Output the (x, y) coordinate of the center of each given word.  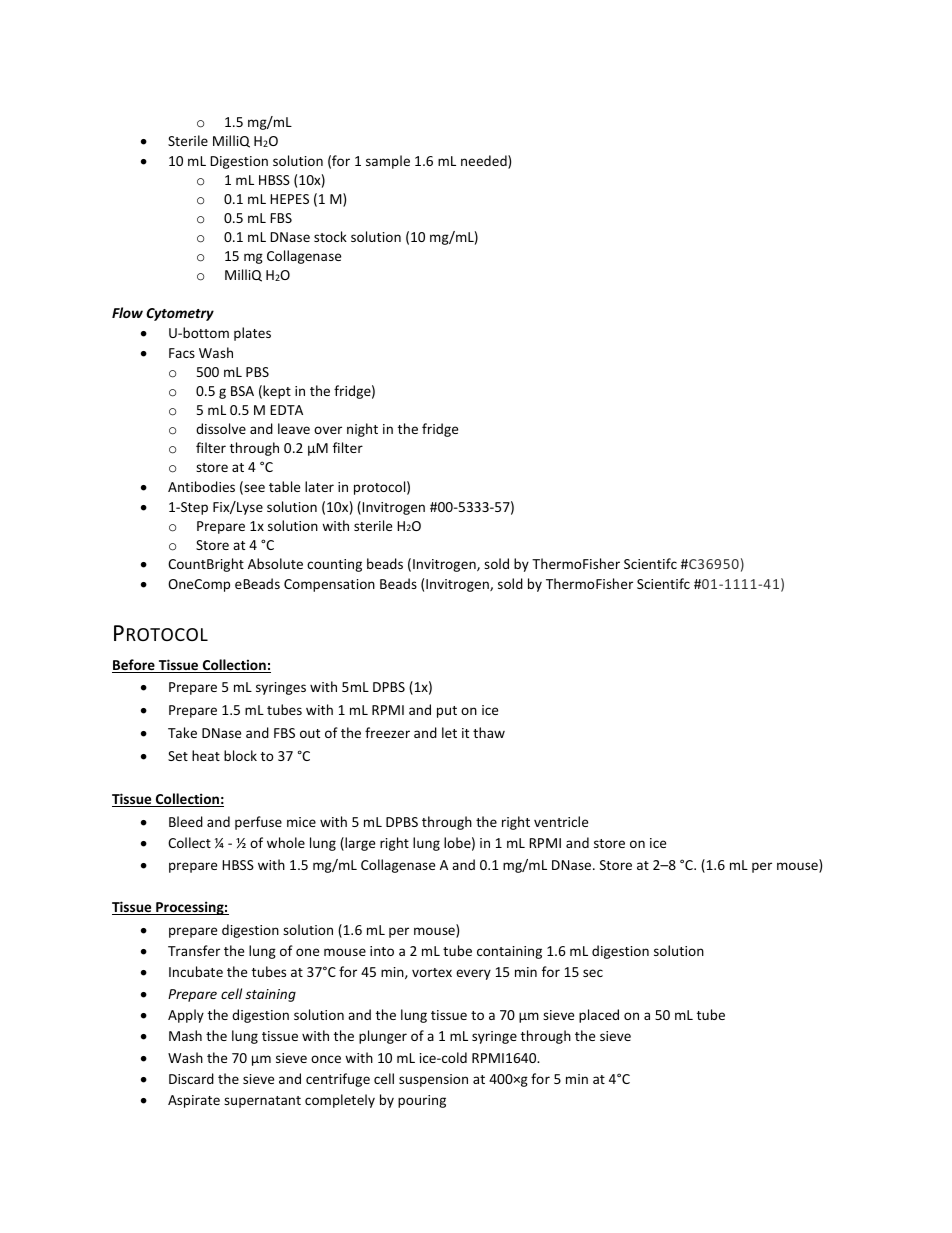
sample (388, 162)
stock (330, 236)
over (328, 430)
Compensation (329, 585)
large (359, 844)
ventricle (561, 821)
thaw (489, 732)
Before (134, 666)
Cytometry (180, 314)
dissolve (221, 428)
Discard (191, 1078)
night (362, 430)
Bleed (186, 821)
